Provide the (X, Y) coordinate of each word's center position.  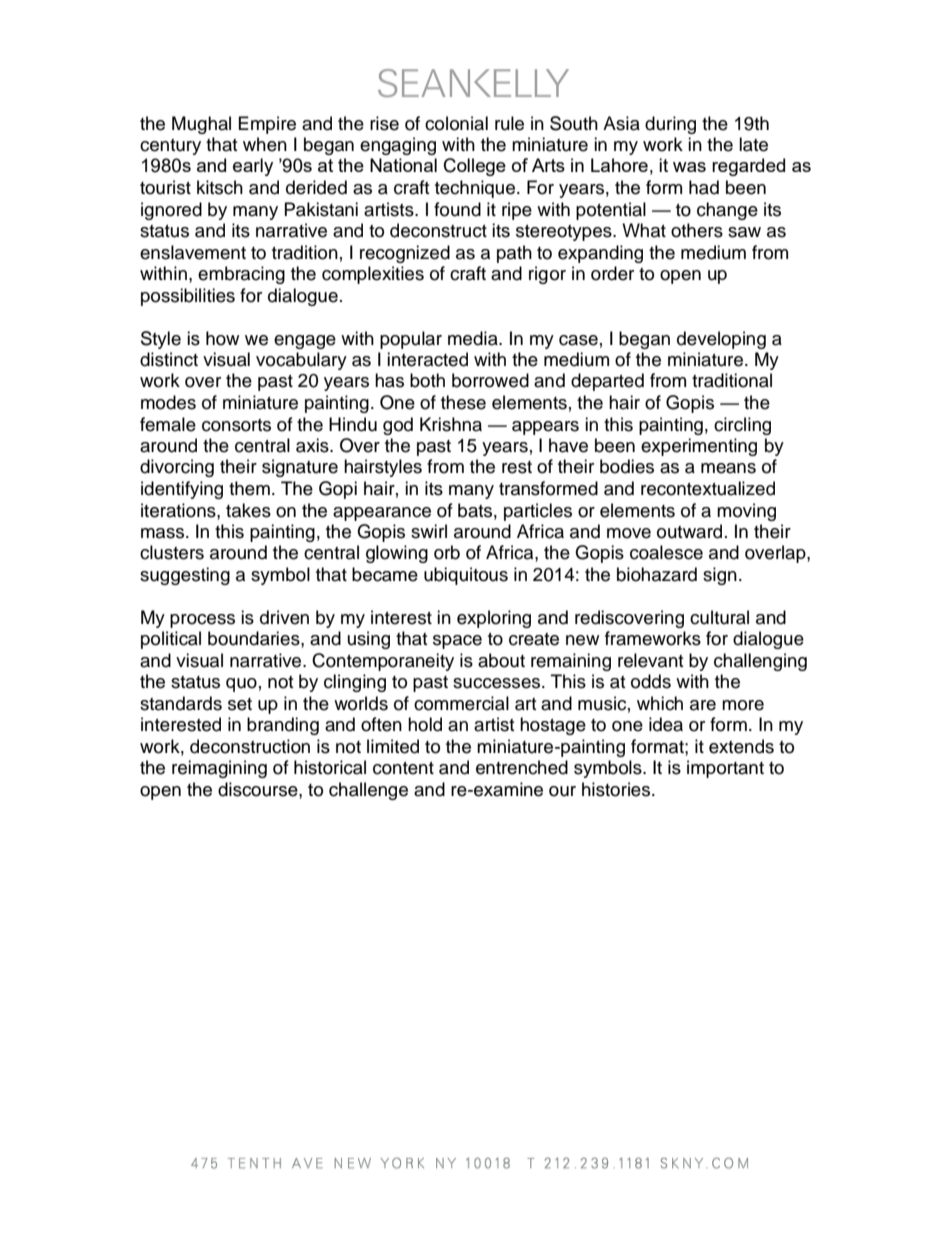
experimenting (699, 447)
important (725, 769)
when (265, 144)
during (670, 125)
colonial (456, 123)
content (403, 768)
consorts (236, 425)
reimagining (219, 769)
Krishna (451, 424)
